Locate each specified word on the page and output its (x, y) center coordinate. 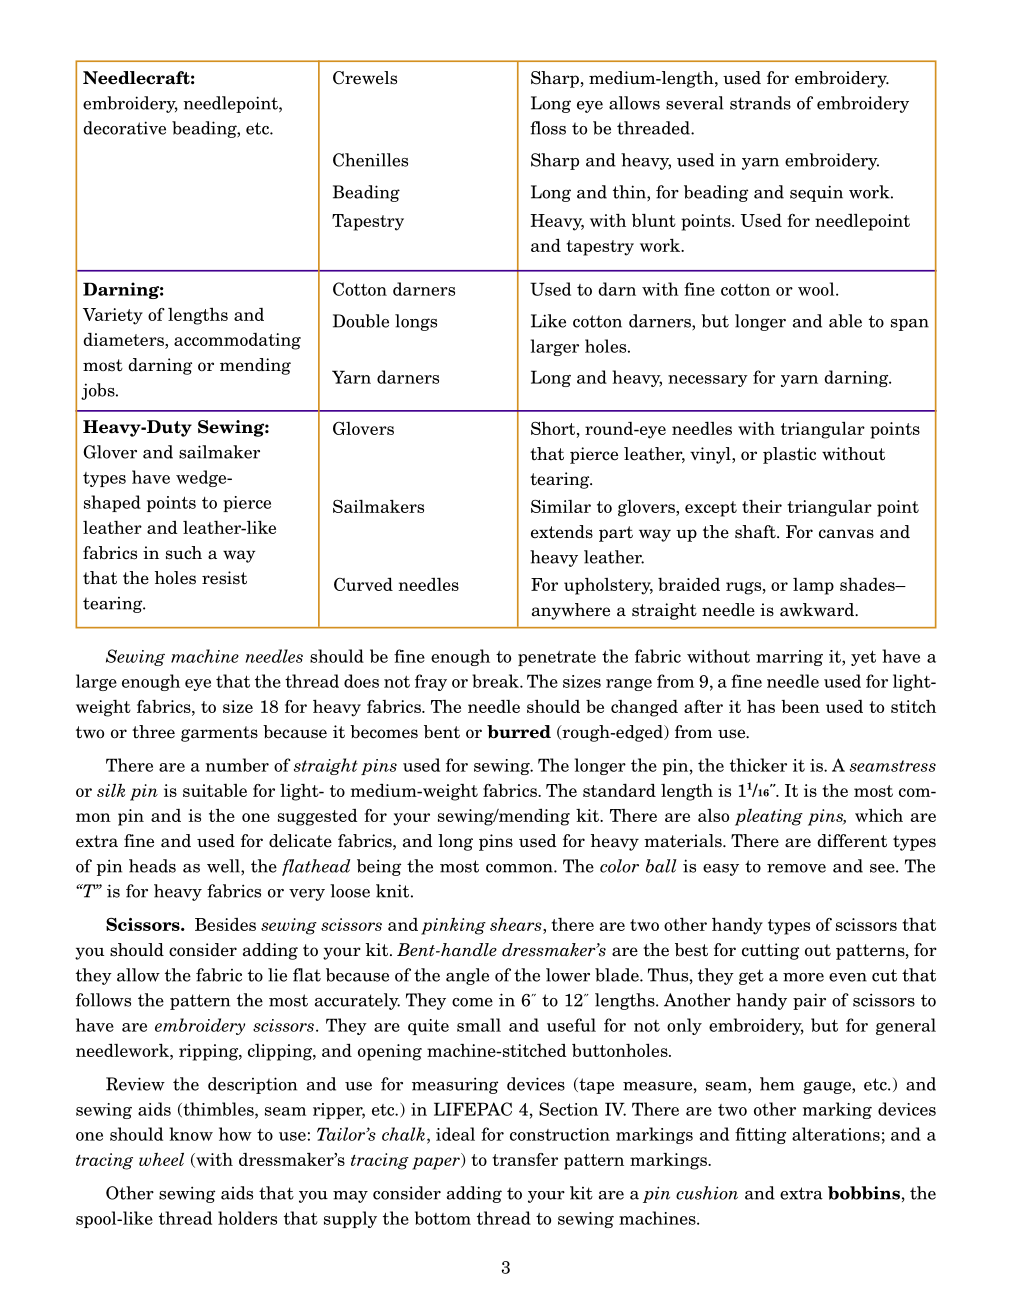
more (803, 977)
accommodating (237, 341)
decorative (124, 128)
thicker (758, 765)
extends (562, 532)
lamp (813, 586)
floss (548, 128)
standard (619, 790)
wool (817, 289)
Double (361, 321)
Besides (225, 924)
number (237, 765)
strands (760, 103)
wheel (161, 1159)
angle (467, 976)
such (184, 553)
